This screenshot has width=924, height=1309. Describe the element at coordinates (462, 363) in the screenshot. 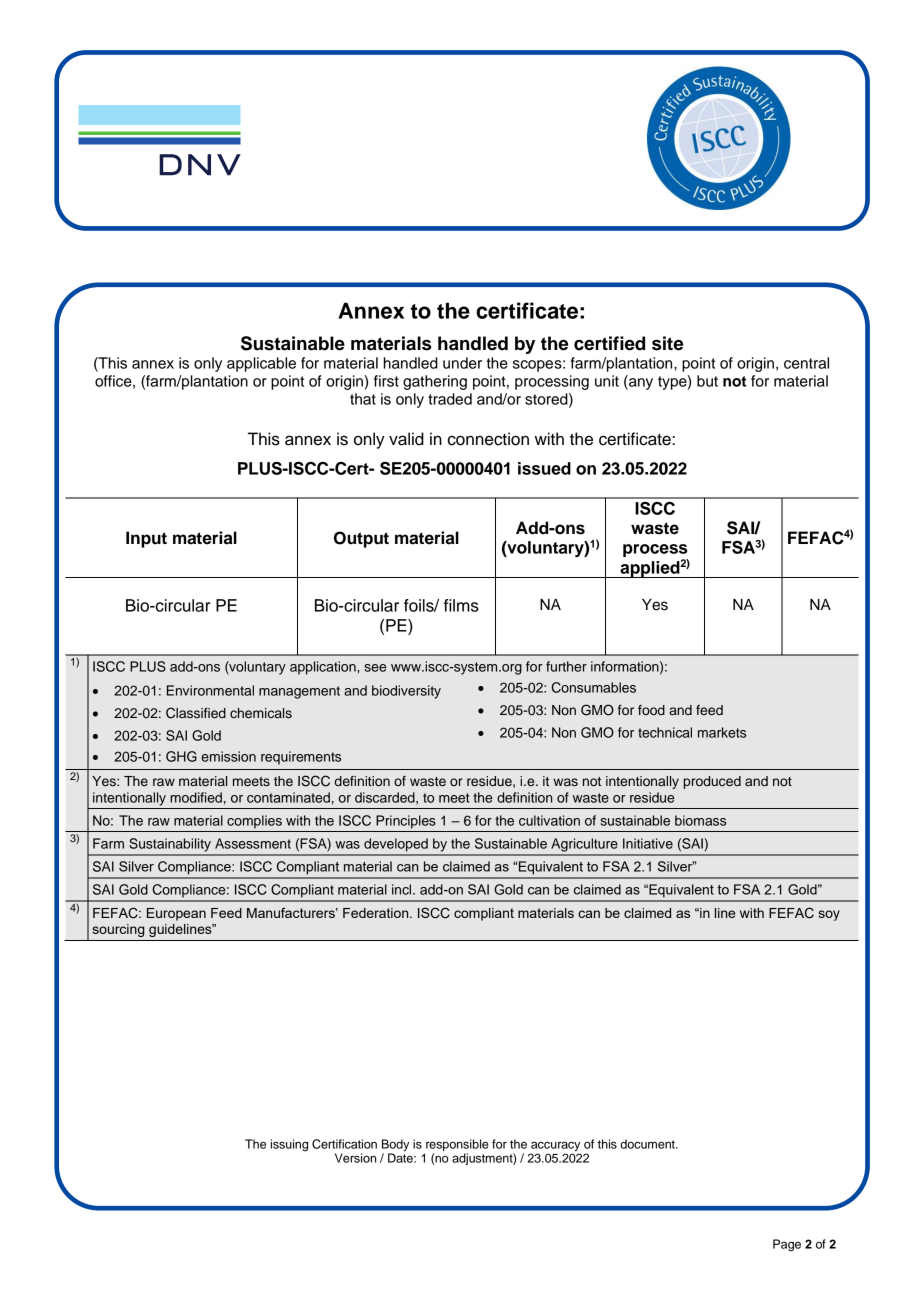

I see `under` at that location.
